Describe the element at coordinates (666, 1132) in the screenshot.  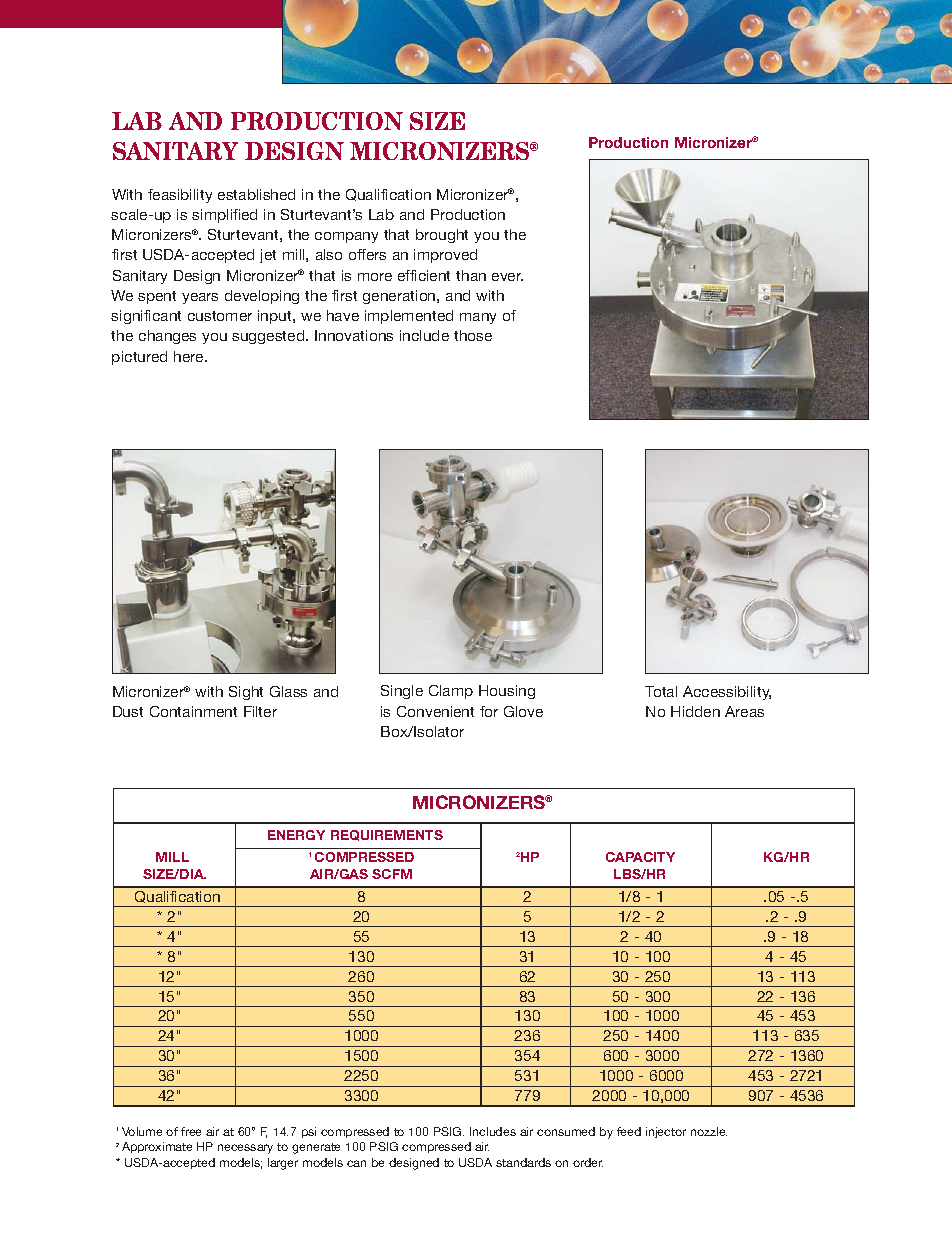
I see `injector` at that location.
